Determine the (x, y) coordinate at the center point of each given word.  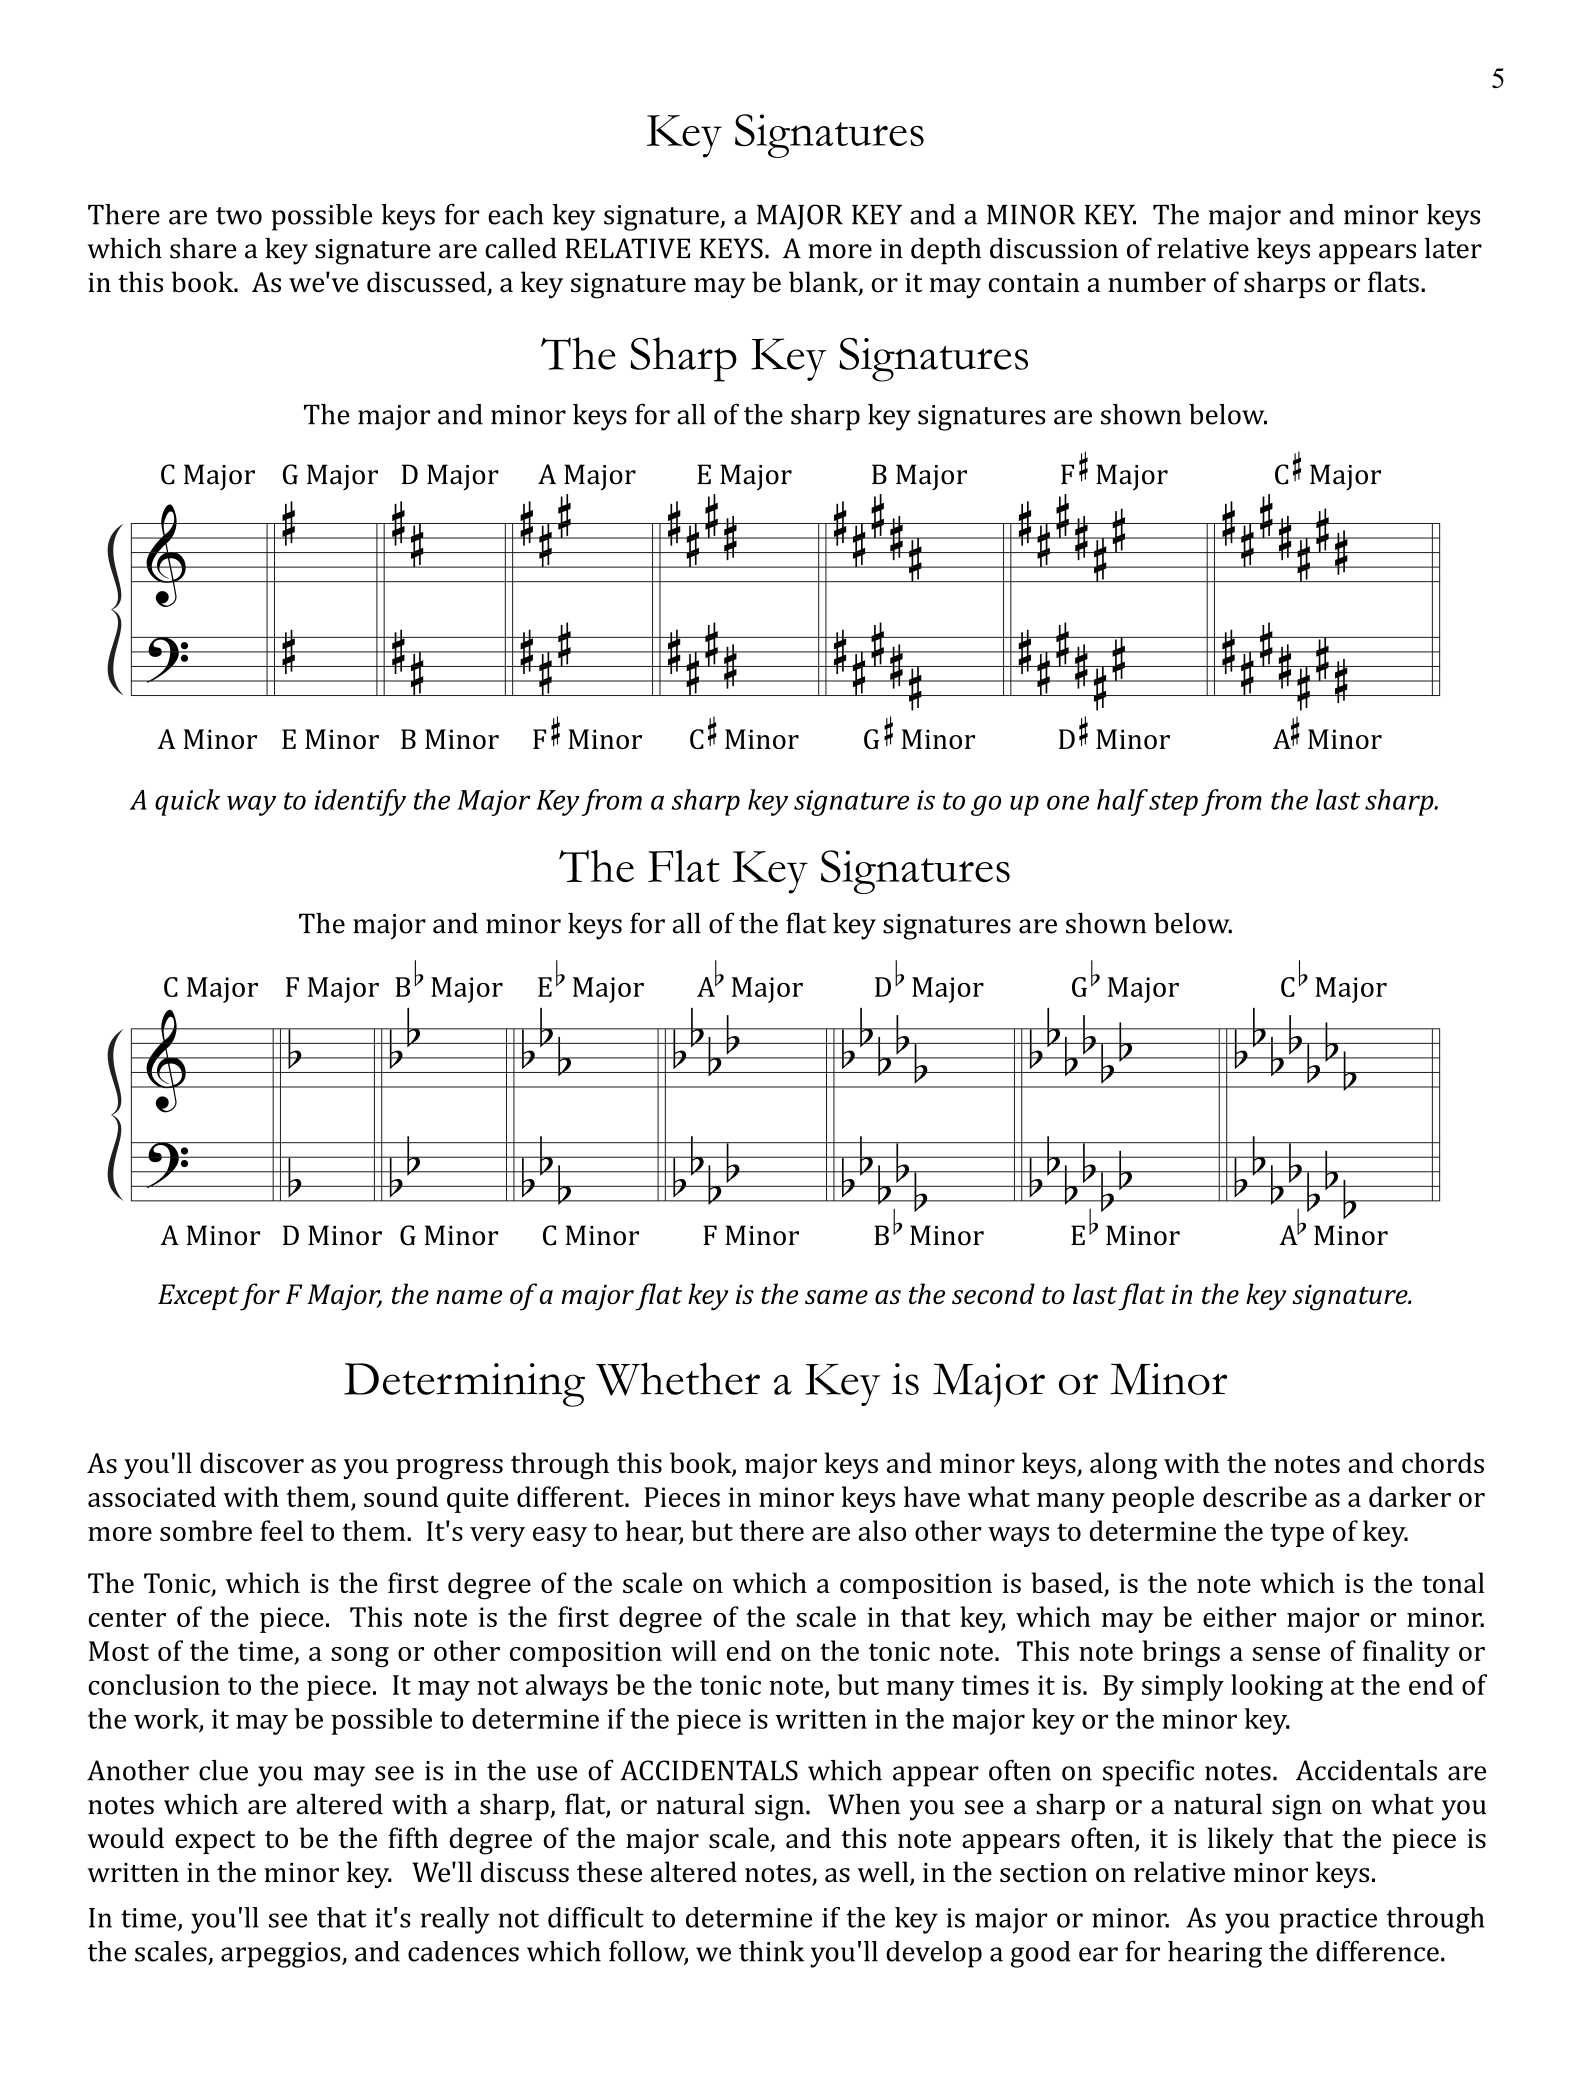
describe (1255, 1496)
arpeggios (282, 1955)
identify (360, 802)
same (836, 1297)
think (771, 1951)
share (203, 248)
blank (824, 283)
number (1157, 282)
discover (252, 1462)
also (882, 1530)
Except (198, 1297)
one (1068, 802)
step (1173, 804)
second (993, 1293)
